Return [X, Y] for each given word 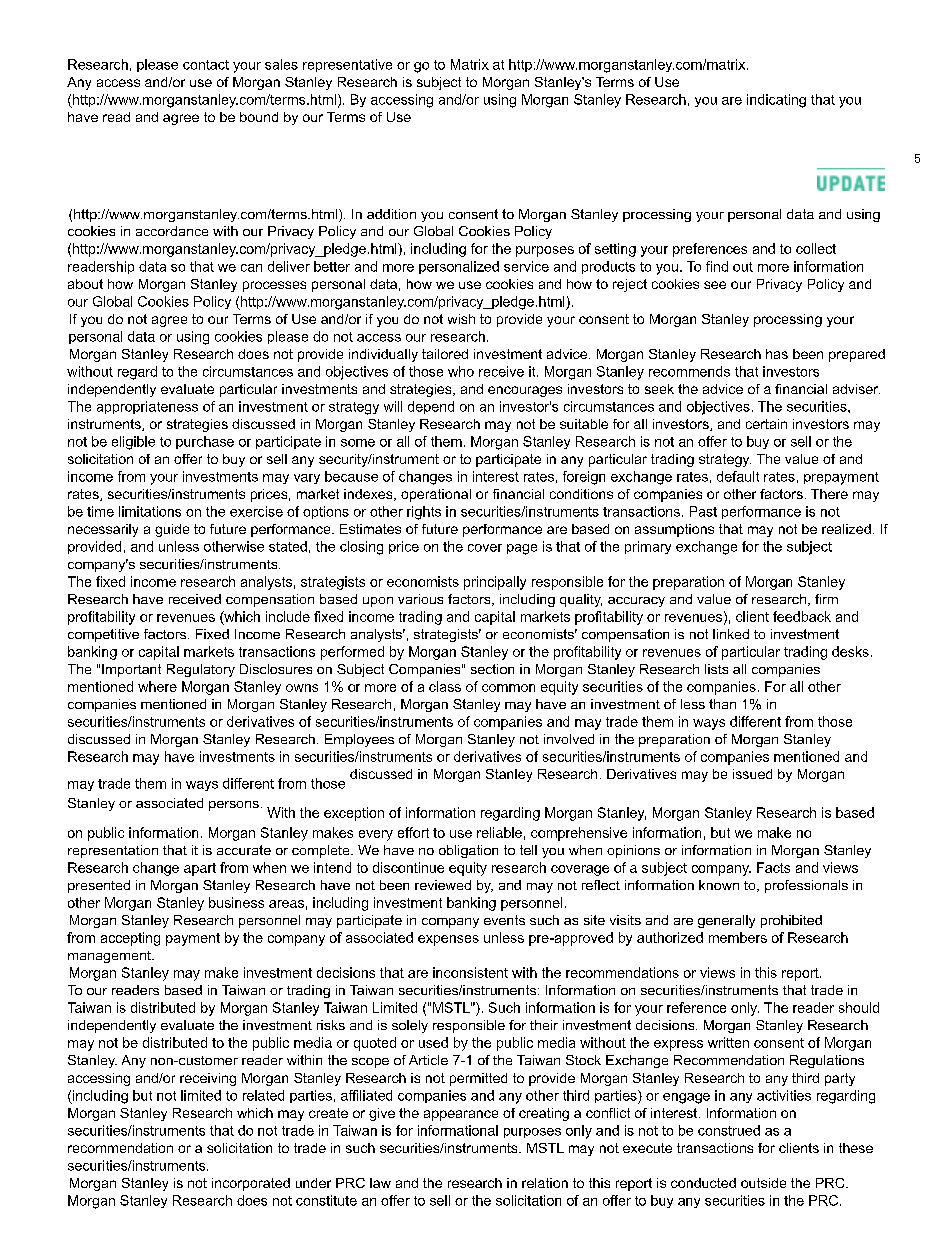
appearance [461, 1115]
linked [731, 634]
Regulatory [201, 670]
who [461, 371]
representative [347, 65]
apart [200, 869]
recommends [689, 371]
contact [206, 65]
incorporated [251, 1184]
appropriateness [147, 407]
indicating [776, 101]
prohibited [791, 921]
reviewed [443, 885]
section [492, 669]
